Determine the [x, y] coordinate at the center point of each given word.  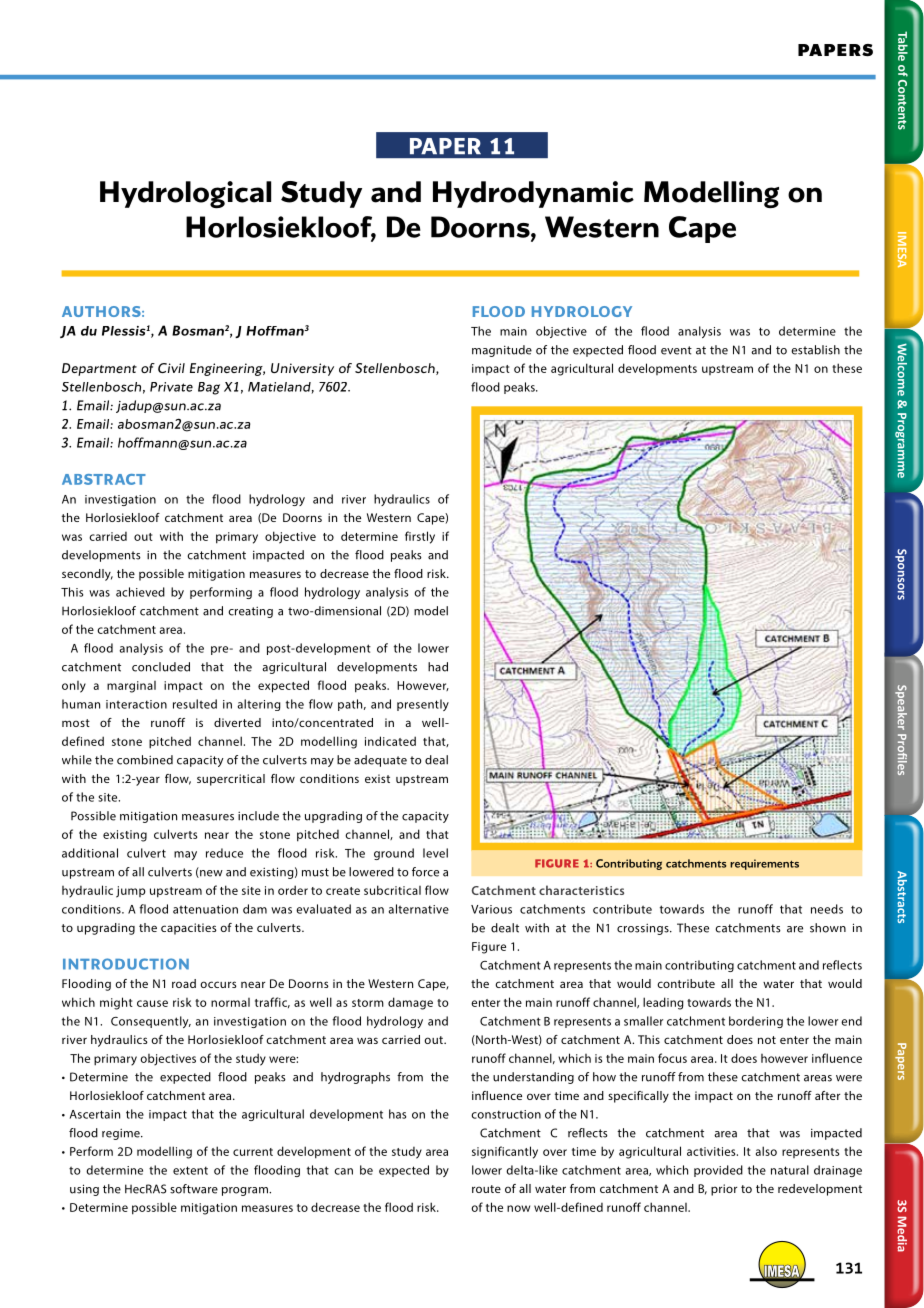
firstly [420, 537]
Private [171, 387]
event [676, 350]
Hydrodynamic [533, 194]
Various [491, 909]
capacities [189, 929]
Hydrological [185, 194]
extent [190, 1170]
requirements [764, 864]
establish [815, 350]
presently [423, 705]
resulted [195, 704]
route [486, 1189]
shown [828, 928]
